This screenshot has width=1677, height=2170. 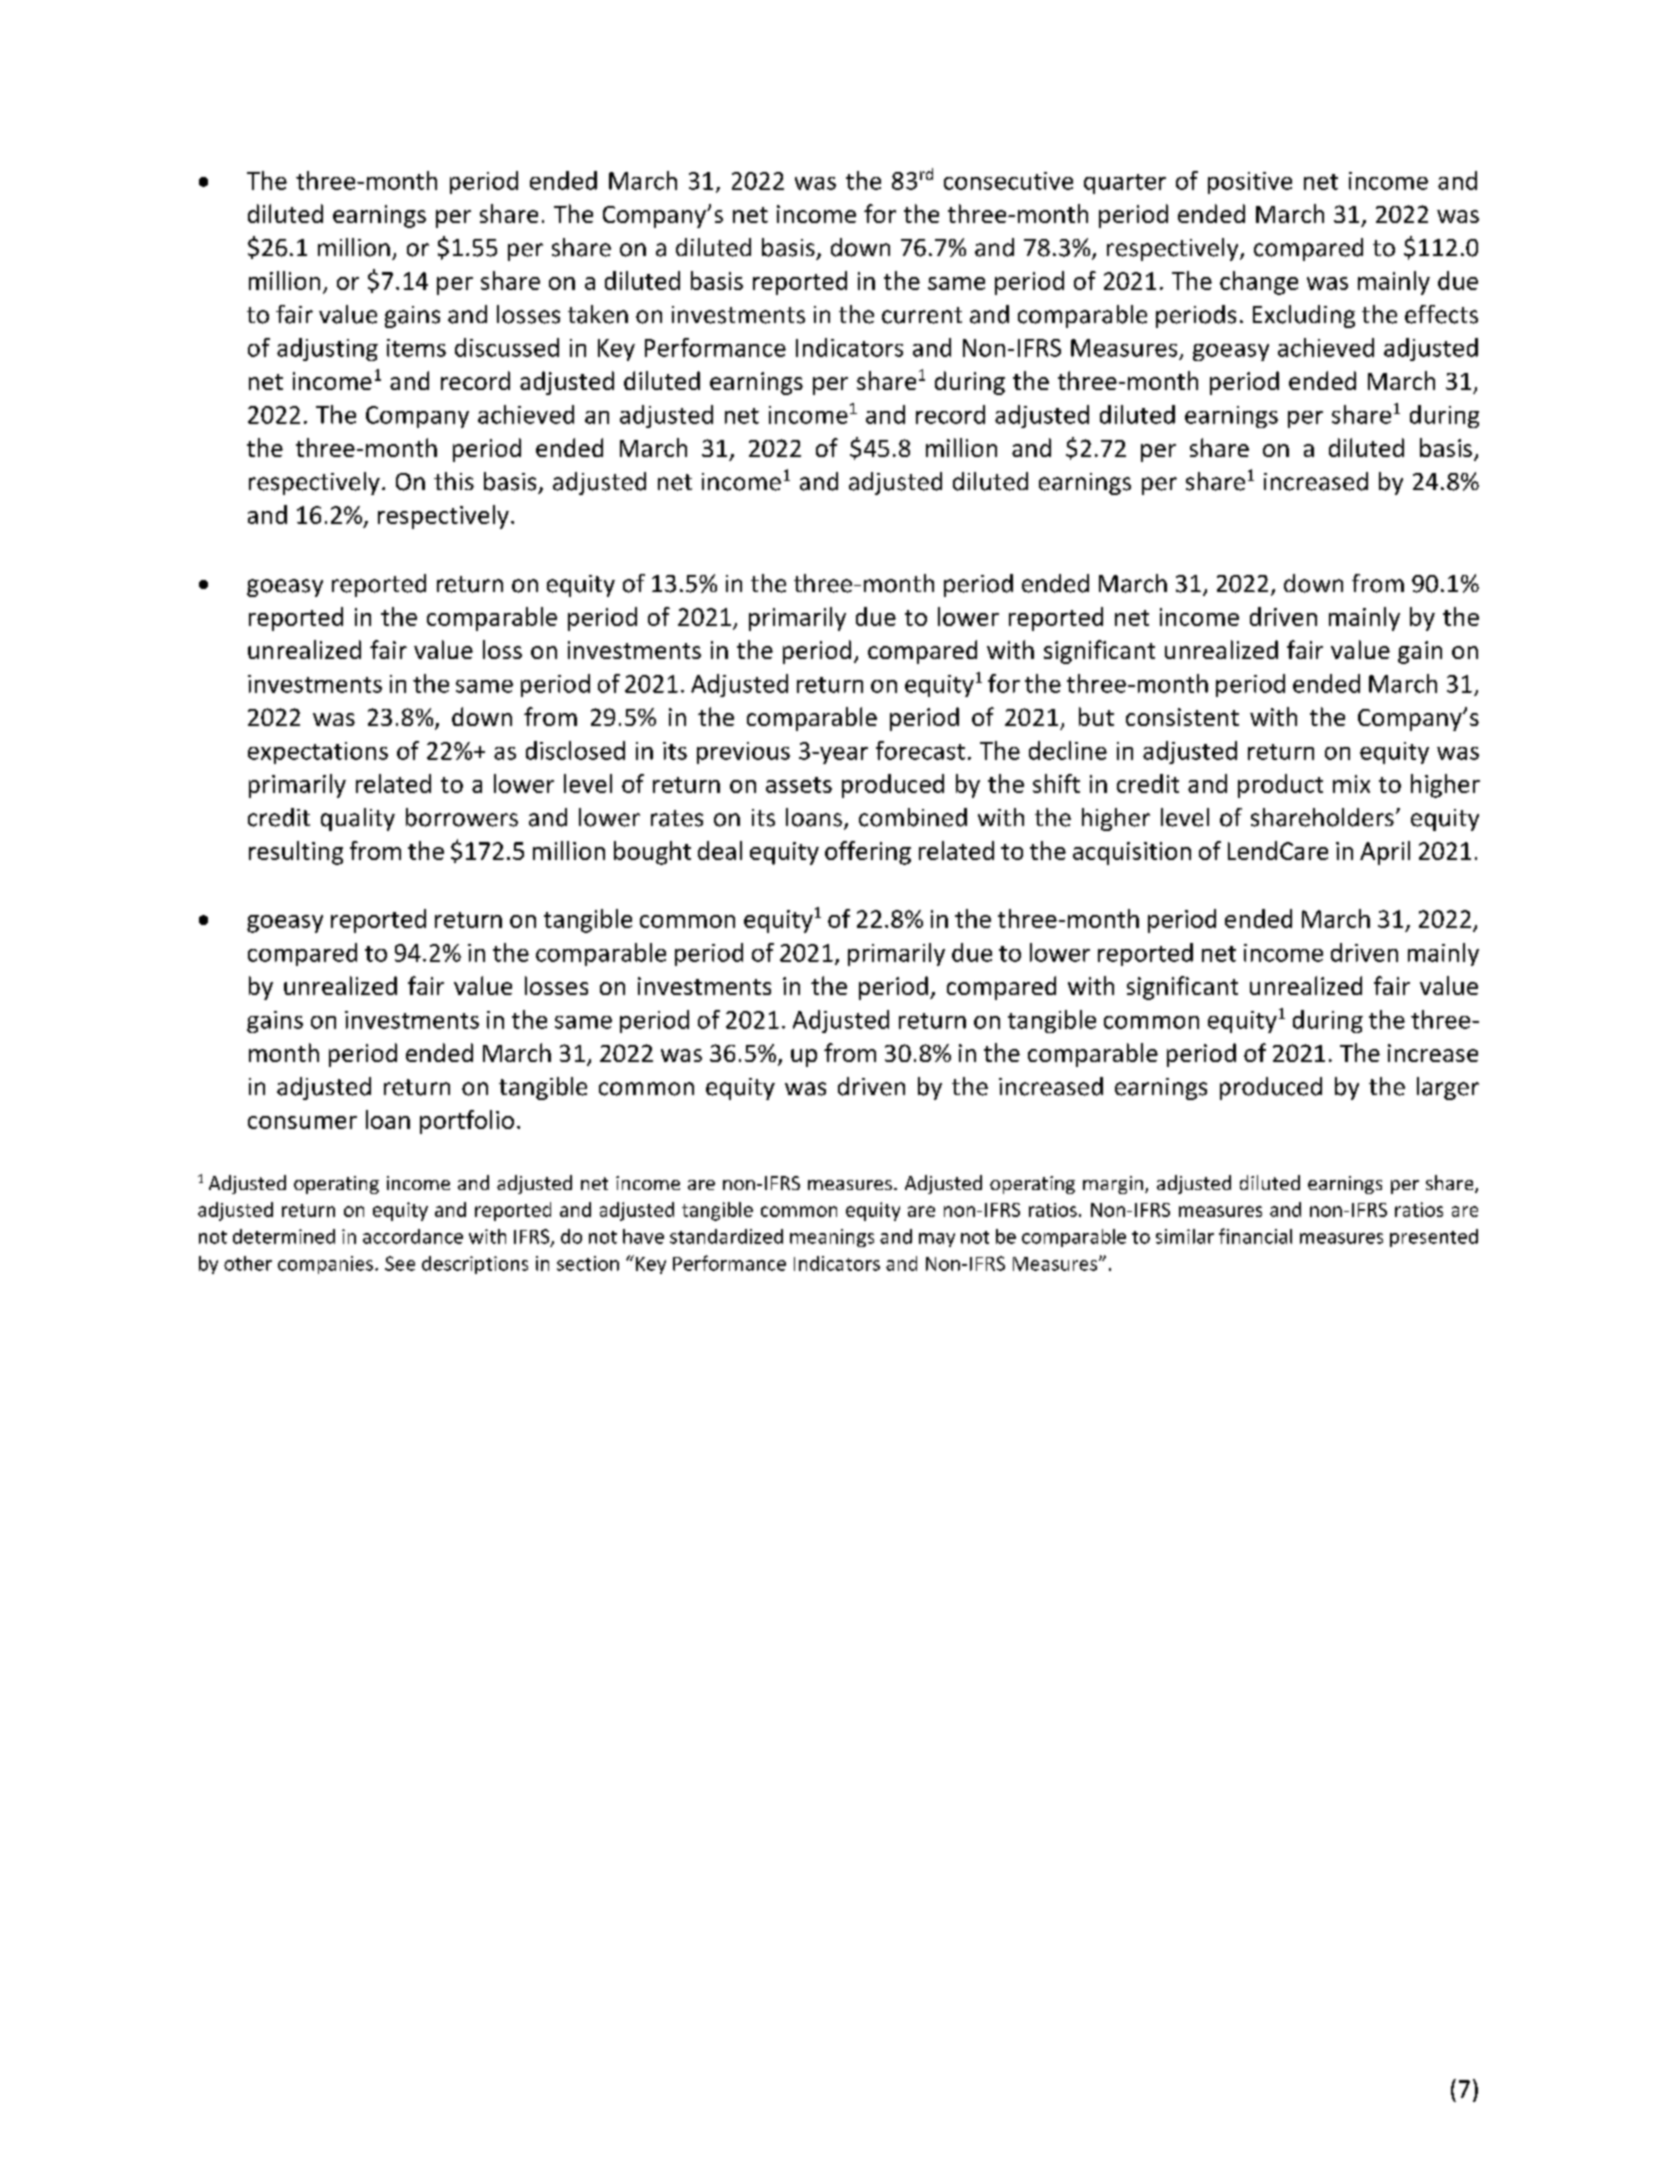 What do you see at coordinates (1182, 717) in the screenshot?
I see `consistent` at bounding box center [1182, 717].
